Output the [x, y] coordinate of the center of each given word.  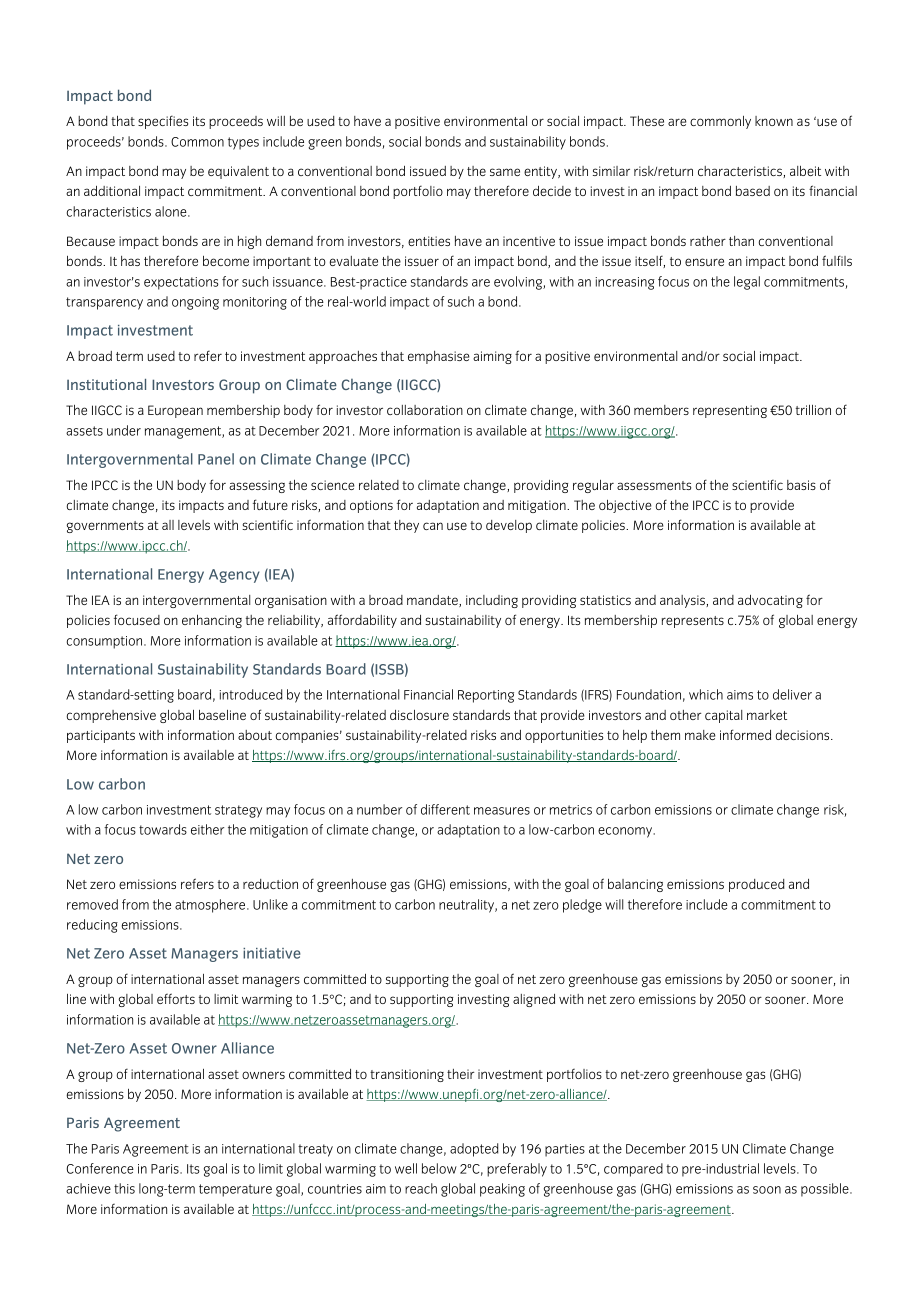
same [505, 172]
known [774, 121]
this [124, 1188]
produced [757, 885]
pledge [582, 906]
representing [730, 411]
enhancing [212, 621]
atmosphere [211, 906]
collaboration [425, 410]
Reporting [486, 696]
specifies [163, 122]
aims [740, 695]
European [175, 411]
